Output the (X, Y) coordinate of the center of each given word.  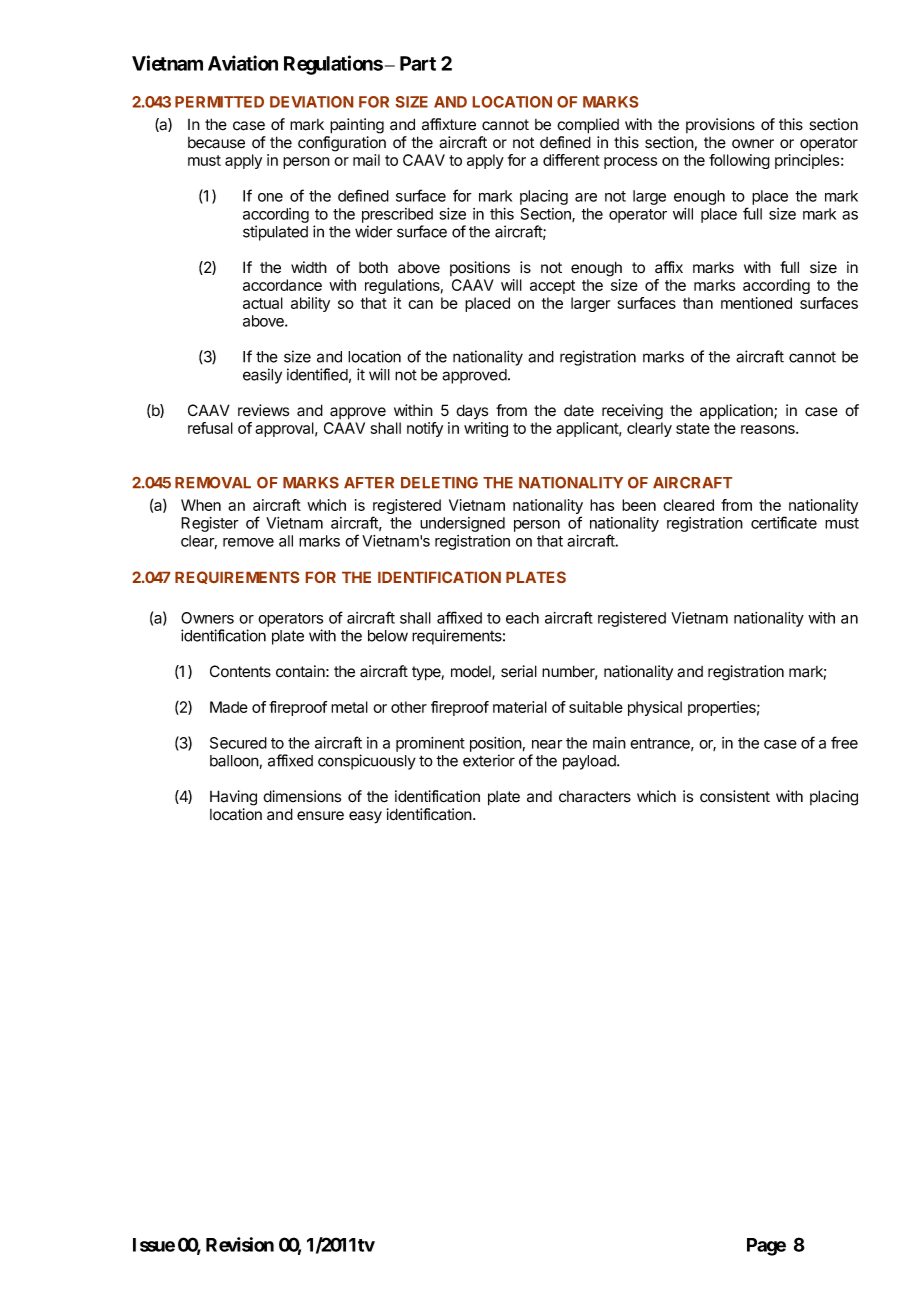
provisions (720, 125)
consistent (735, 796)
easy (365, 817)
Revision (240, 1244)
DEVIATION (311, 102)
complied (588, 126)
